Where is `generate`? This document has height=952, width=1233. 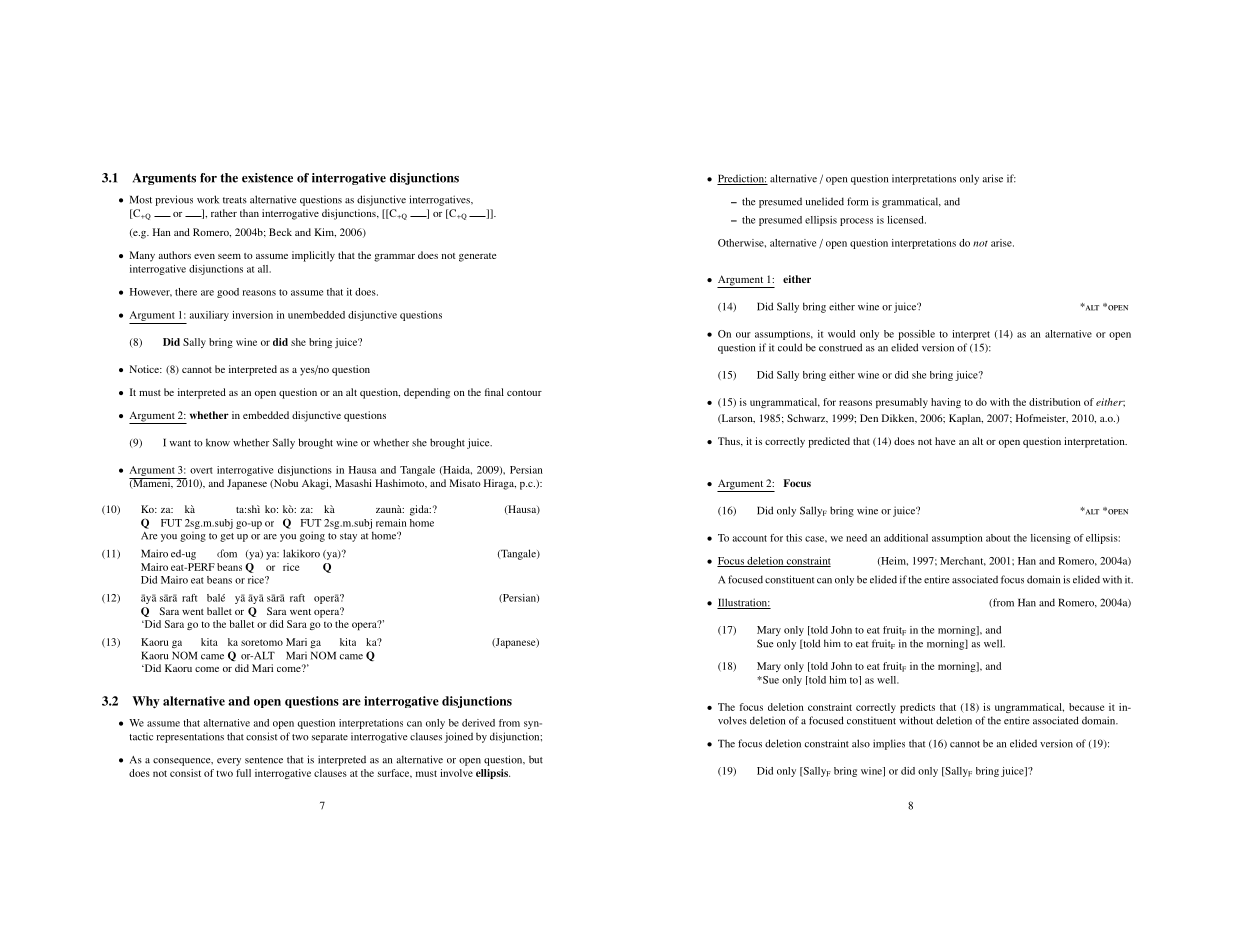 generate is located at coordinates (478, 257).
